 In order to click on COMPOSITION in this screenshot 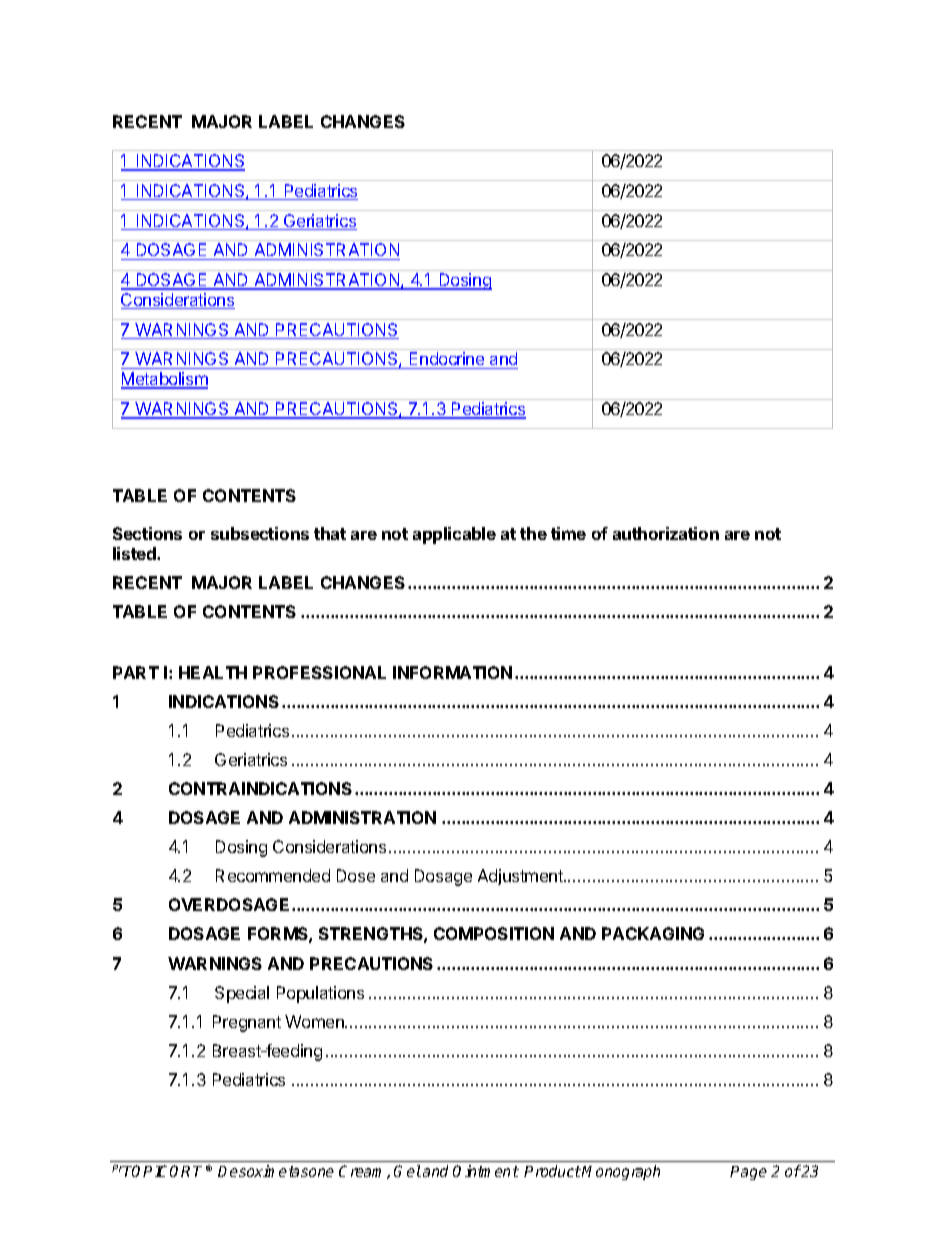, I will do `click(494, 933)`.
